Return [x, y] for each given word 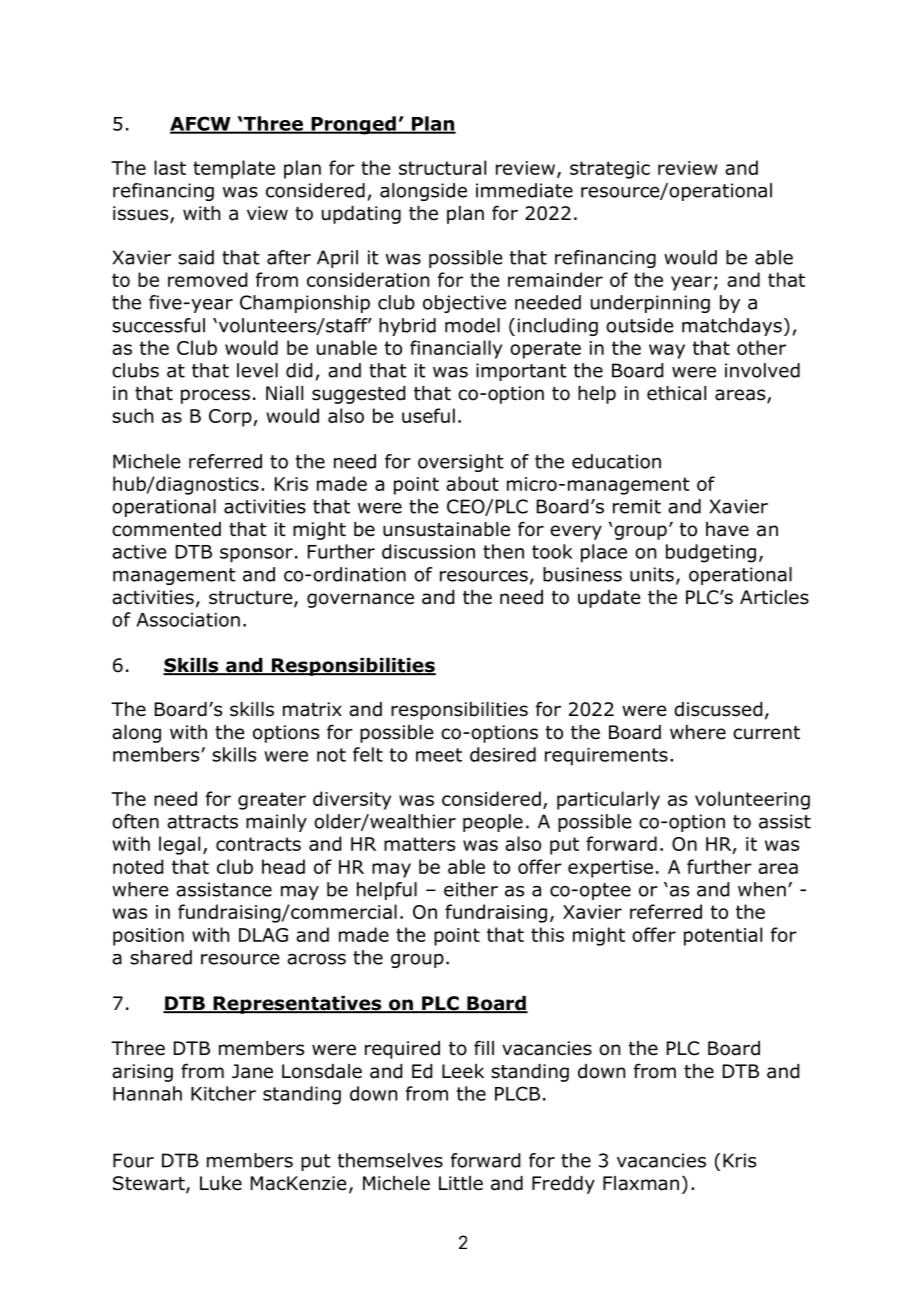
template [234, 169]
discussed [718, 709]
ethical [676, 393]
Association [188, 620]
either [471, 889]
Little [461, 1183]
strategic [610, 170]
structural [442, 167]
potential [723, 936]
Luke [221, 1183]
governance [360, 600]
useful [428, 415]
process [215, 396]
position [148, 937]
